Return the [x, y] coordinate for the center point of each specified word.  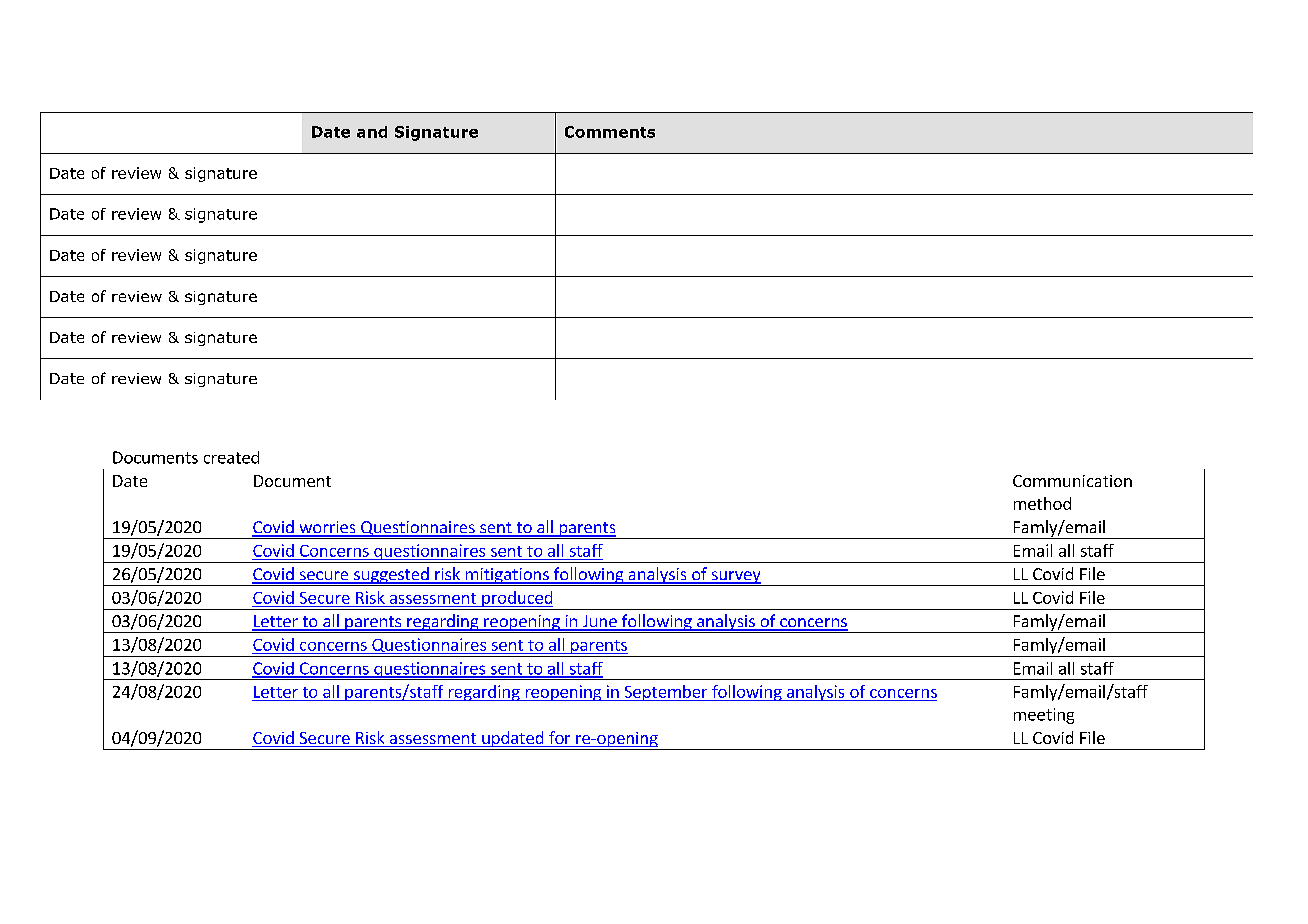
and [372, 132]
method [1042, 503]
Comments [610, 132]
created [231, 457]
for [560, 739]
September [666, 693]
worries [327, 528]
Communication [1072, 481]
